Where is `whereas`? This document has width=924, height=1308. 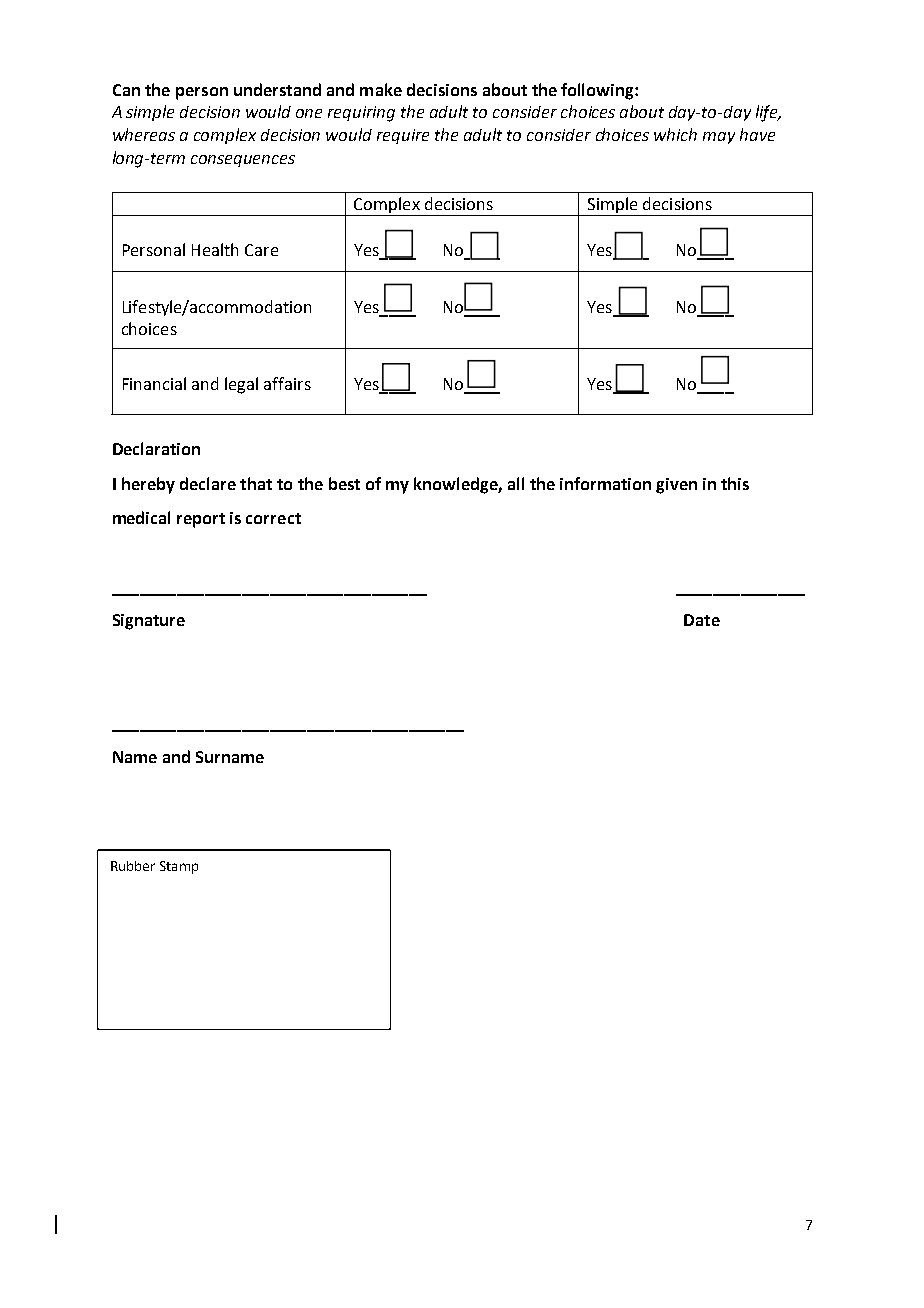 whereas is located at coordinates (144, 134).
